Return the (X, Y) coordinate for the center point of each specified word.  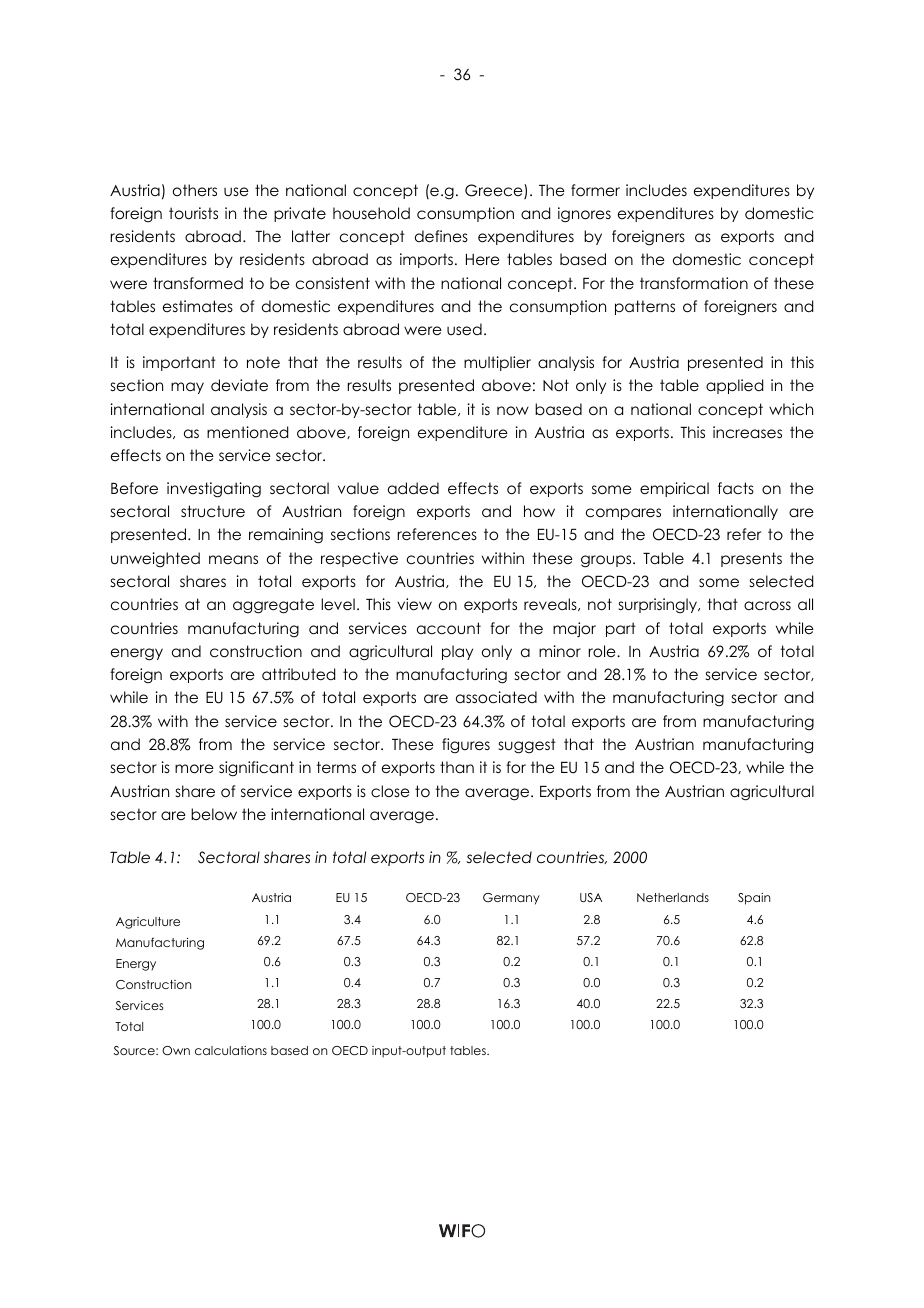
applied (734, 386)
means (233, 559)
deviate (239, 385)
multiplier (497, 363)
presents (751, 559)
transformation (694, 283)
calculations (231, 1050)
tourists (193, 213)
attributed (298, 674)
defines (441, 236)
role (603, 651)
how (539, 511)
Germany (511, 899)
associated (496, 697)
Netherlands (673, 897)
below (214, 814)
